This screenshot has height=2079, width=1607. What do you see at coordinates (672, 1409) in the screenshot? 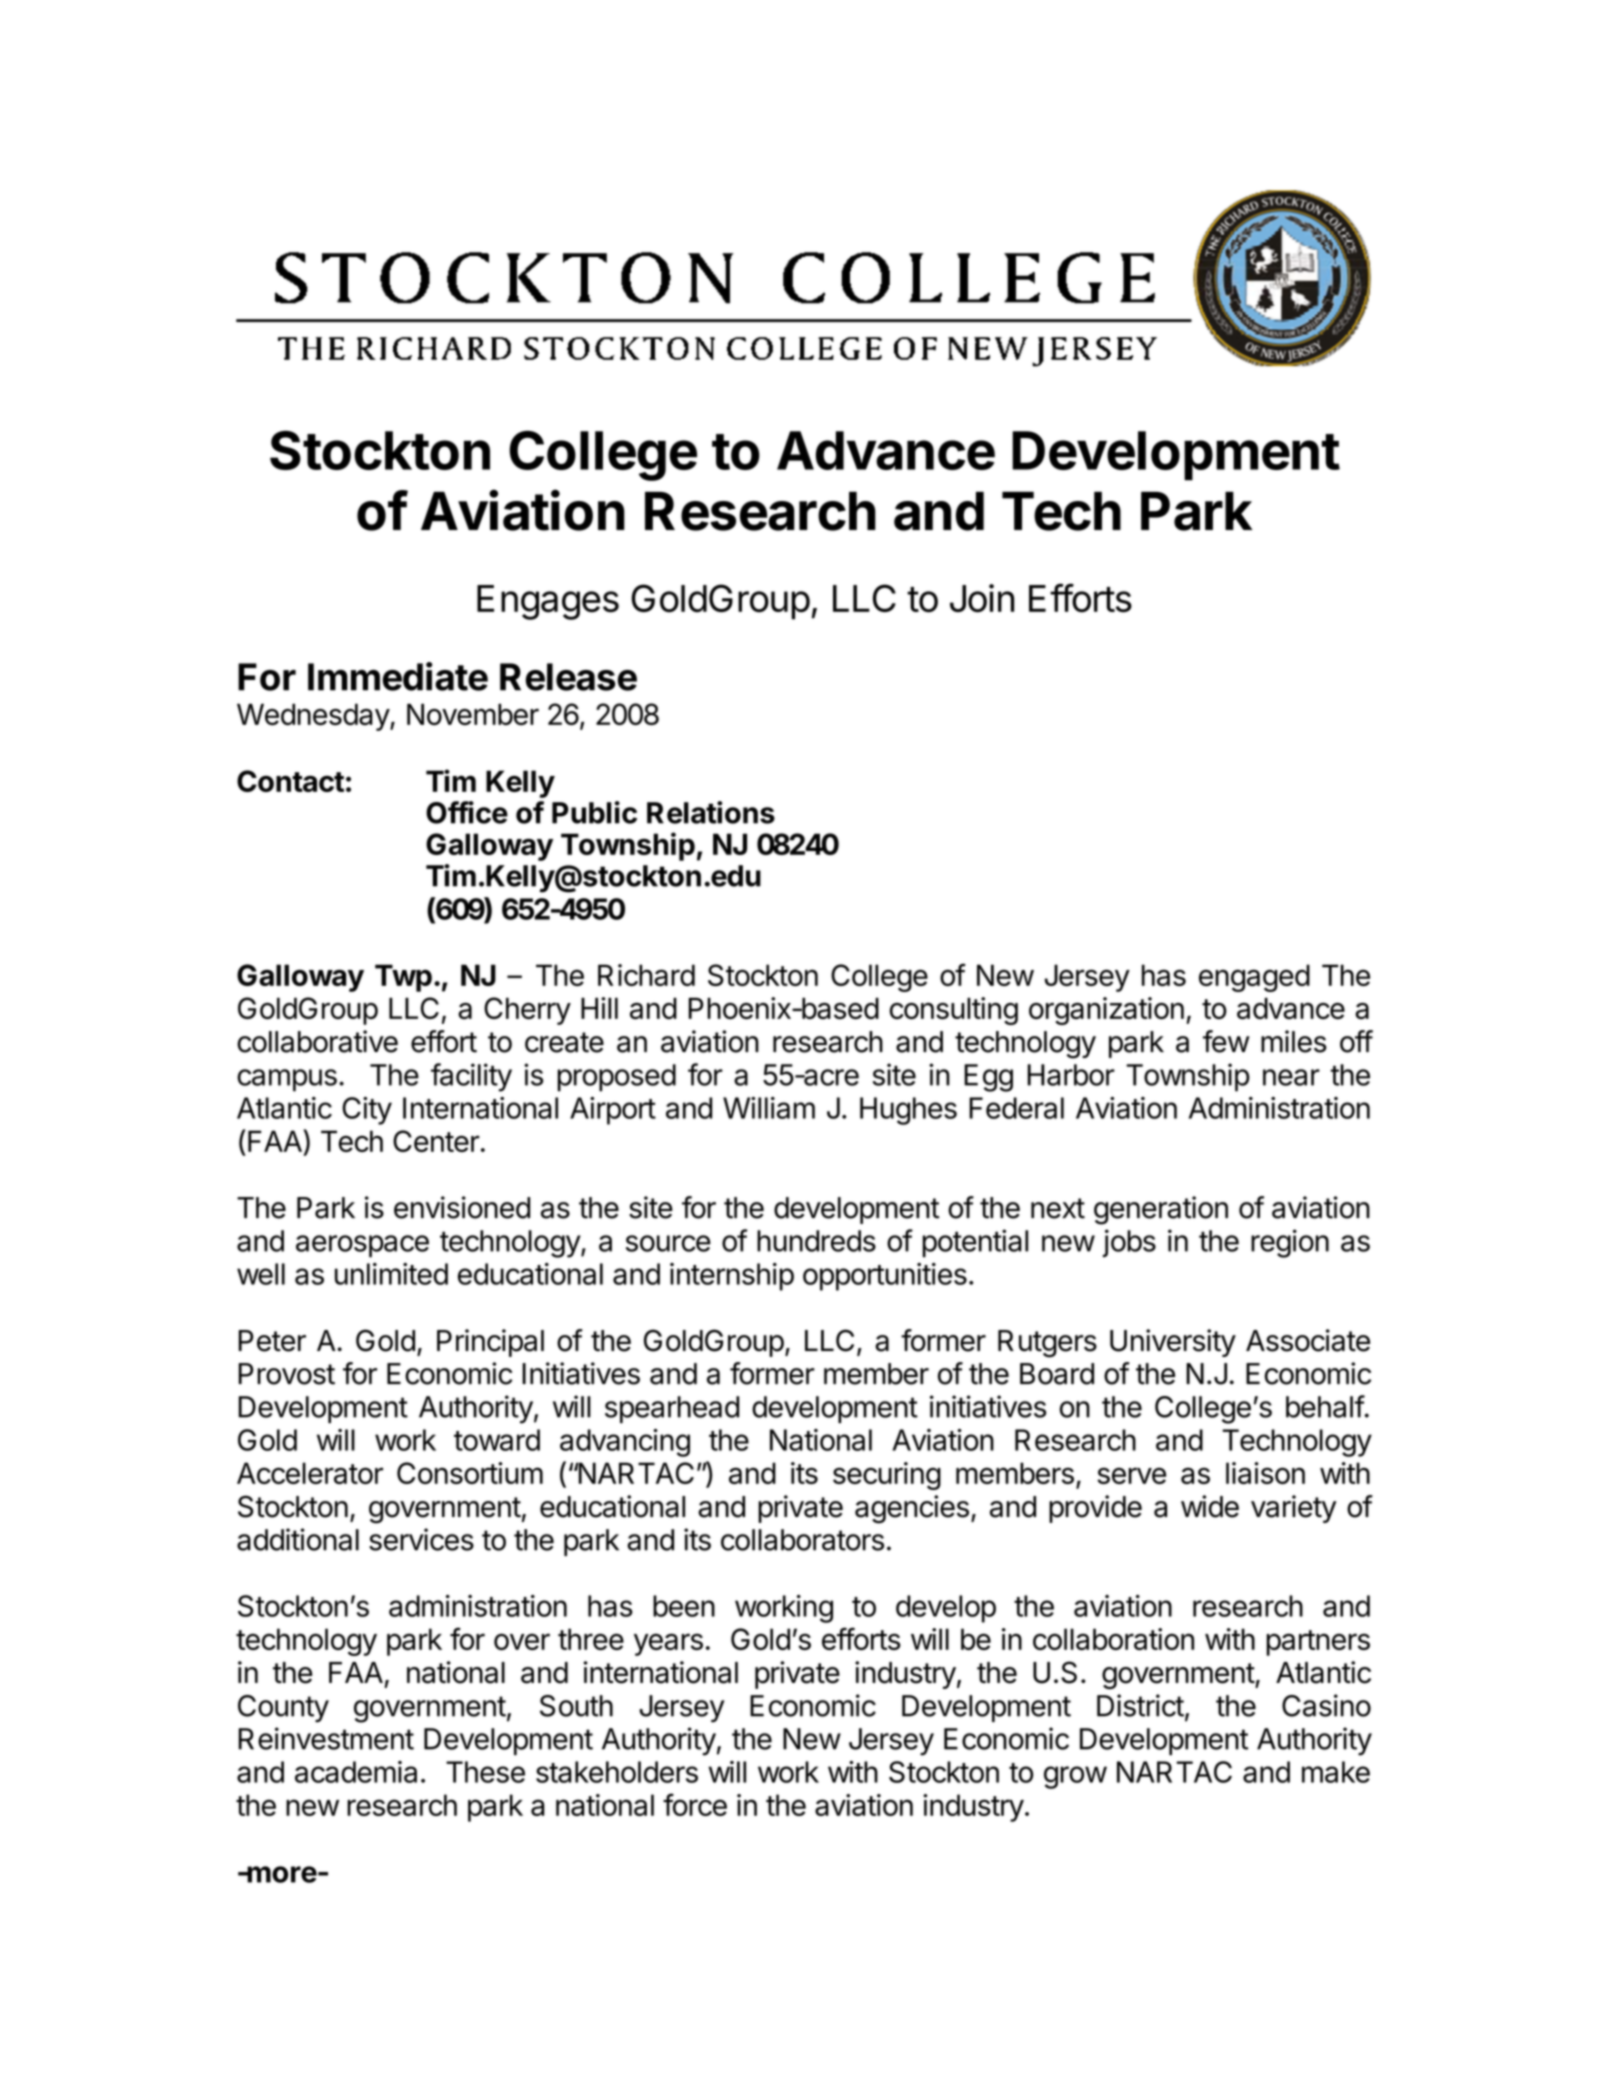
I see `spearhead` at bounding box center [672, 1409].
